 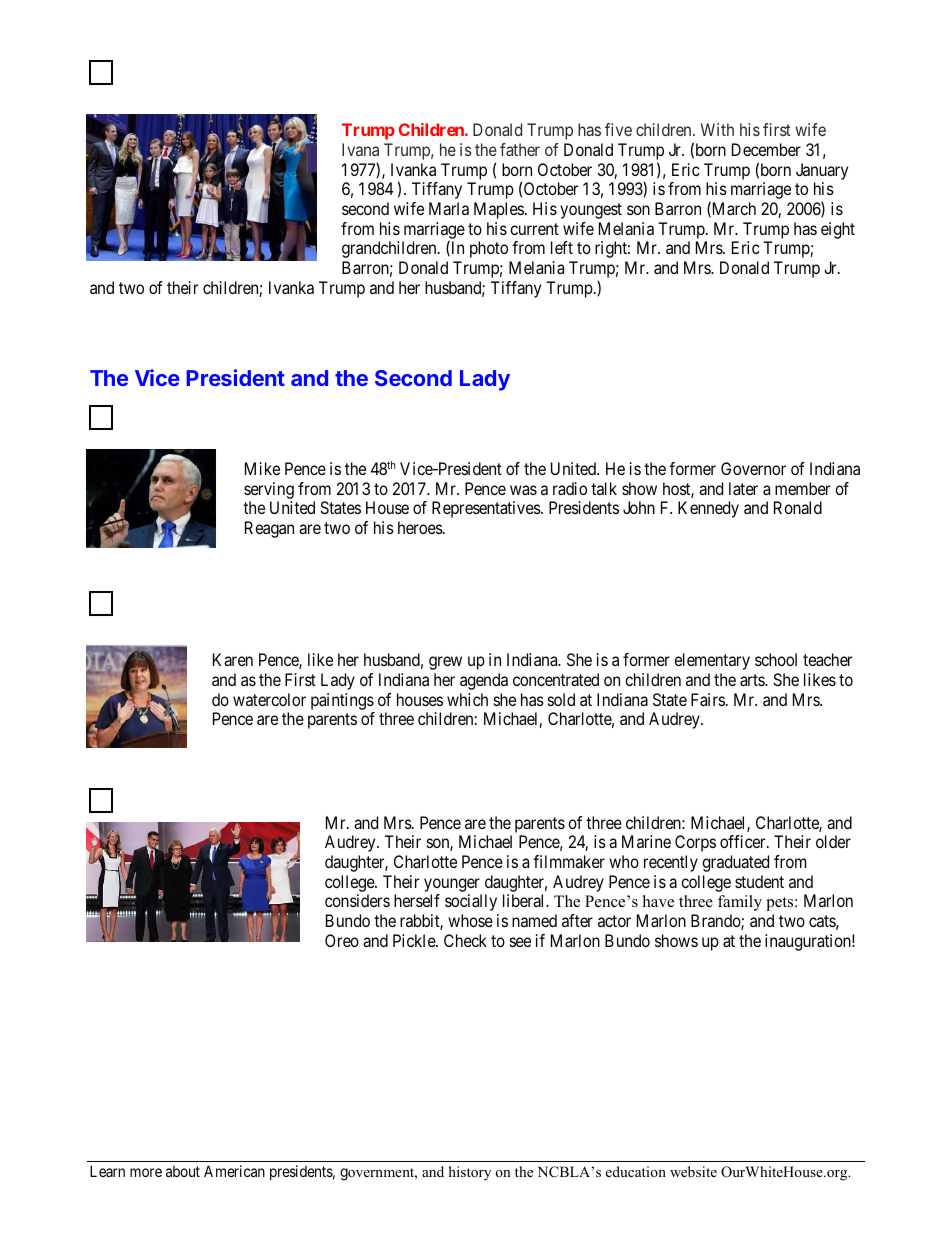 I want to click on grew, so click(x=445, y=663).
